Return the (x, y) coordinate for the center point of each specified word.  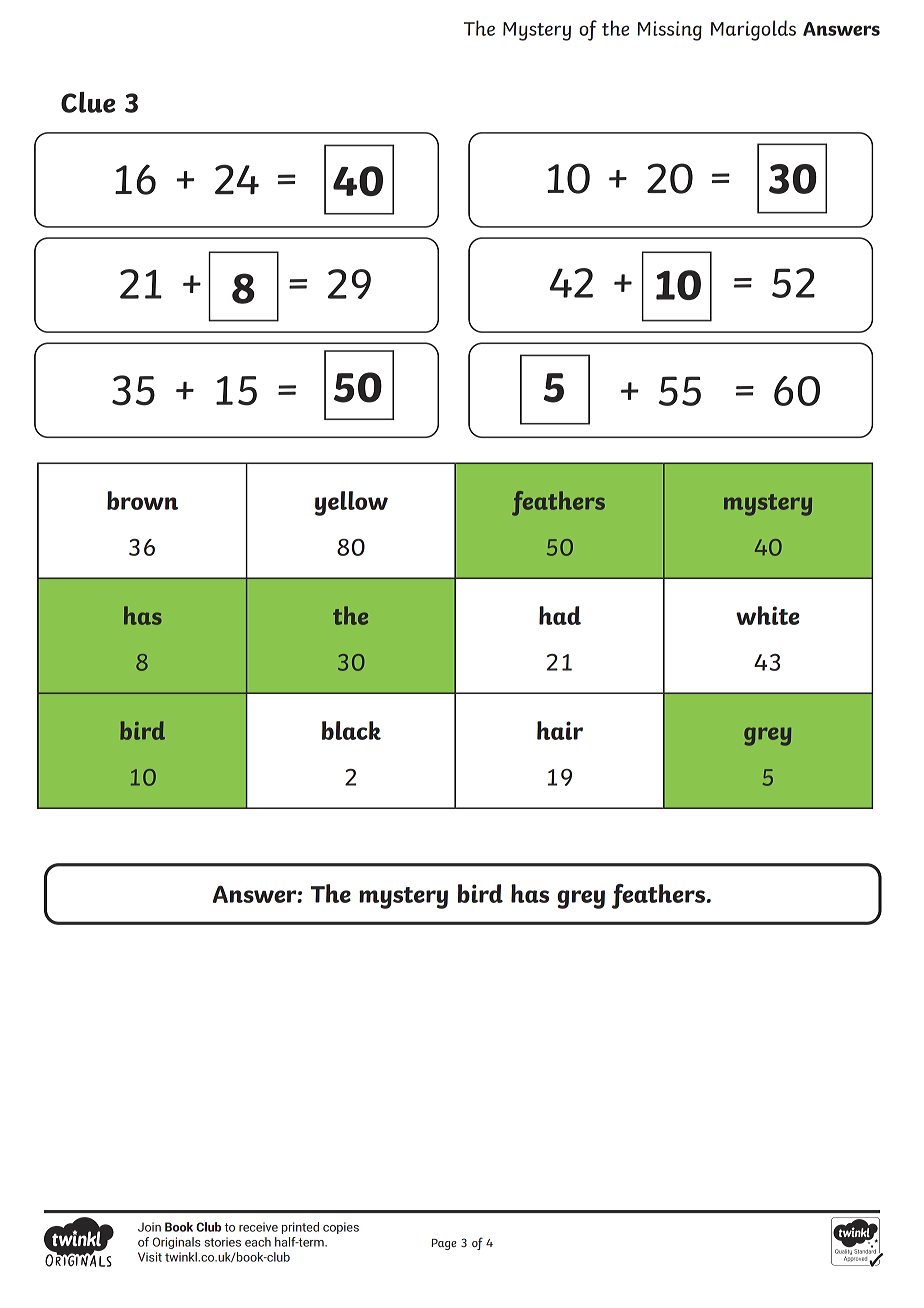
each (258, 1242)
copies (341, 1228)
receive (258, 1227)
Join (149, 1227)
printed (300, 1228)
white (768, 615)
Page (443, 1244)
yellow (351, 503)
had (560, 615)
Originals (177, 1243)
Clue (88, 102)
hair (560, 730)
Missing (669, 31)
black (351, 730)
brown (142, 500)
